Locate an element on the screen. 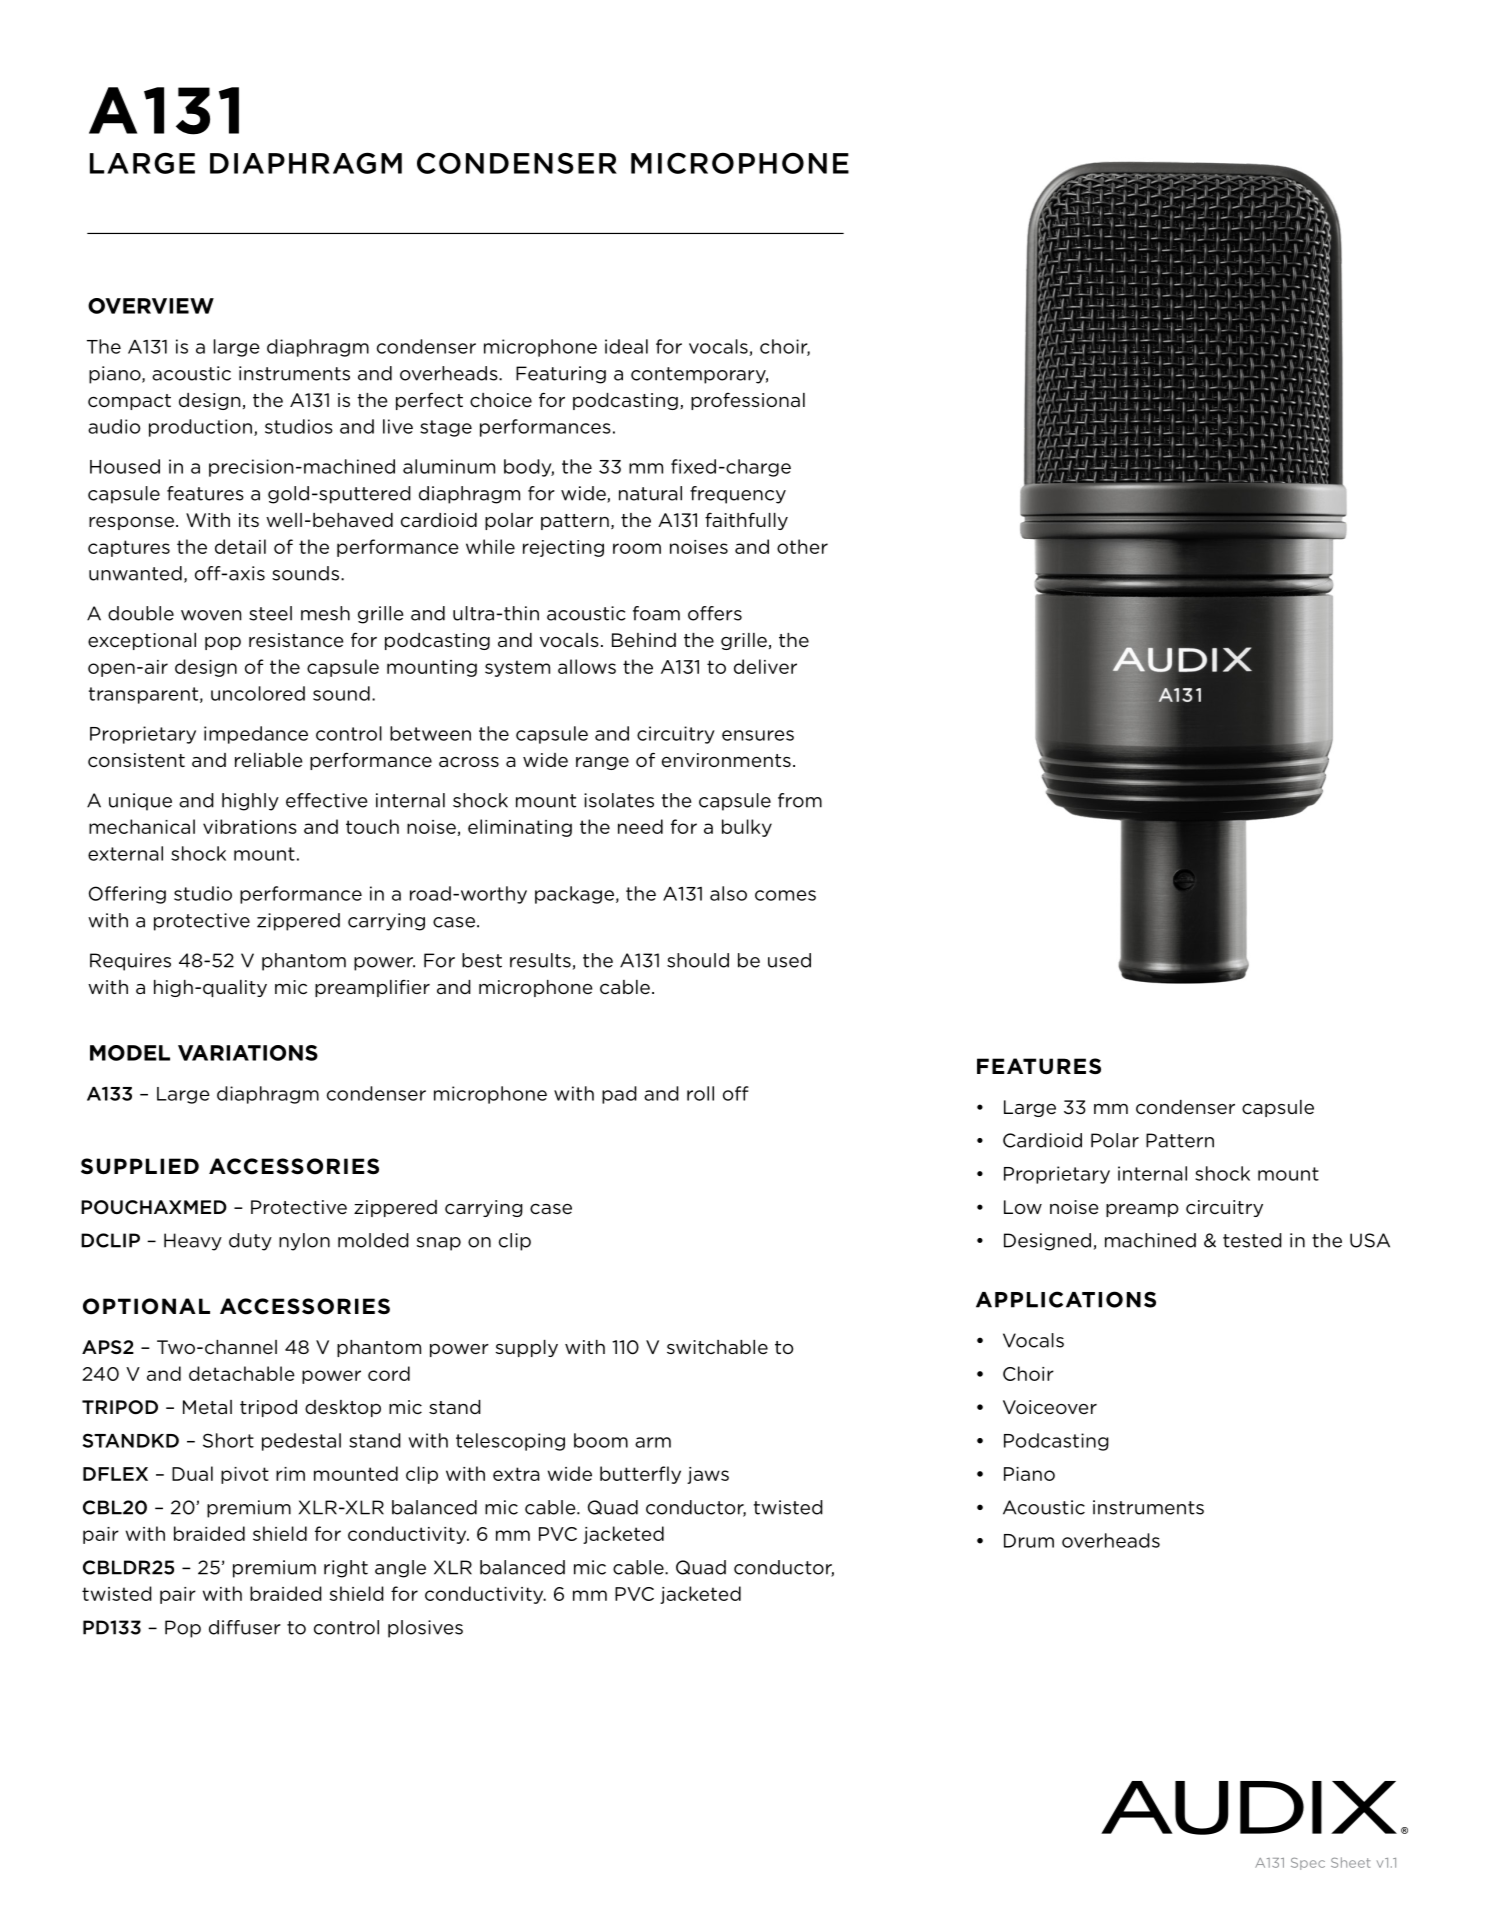 Image resolution: width=1485 pixels, height=1921 pixels. other is located at coordinates (802, 546).
